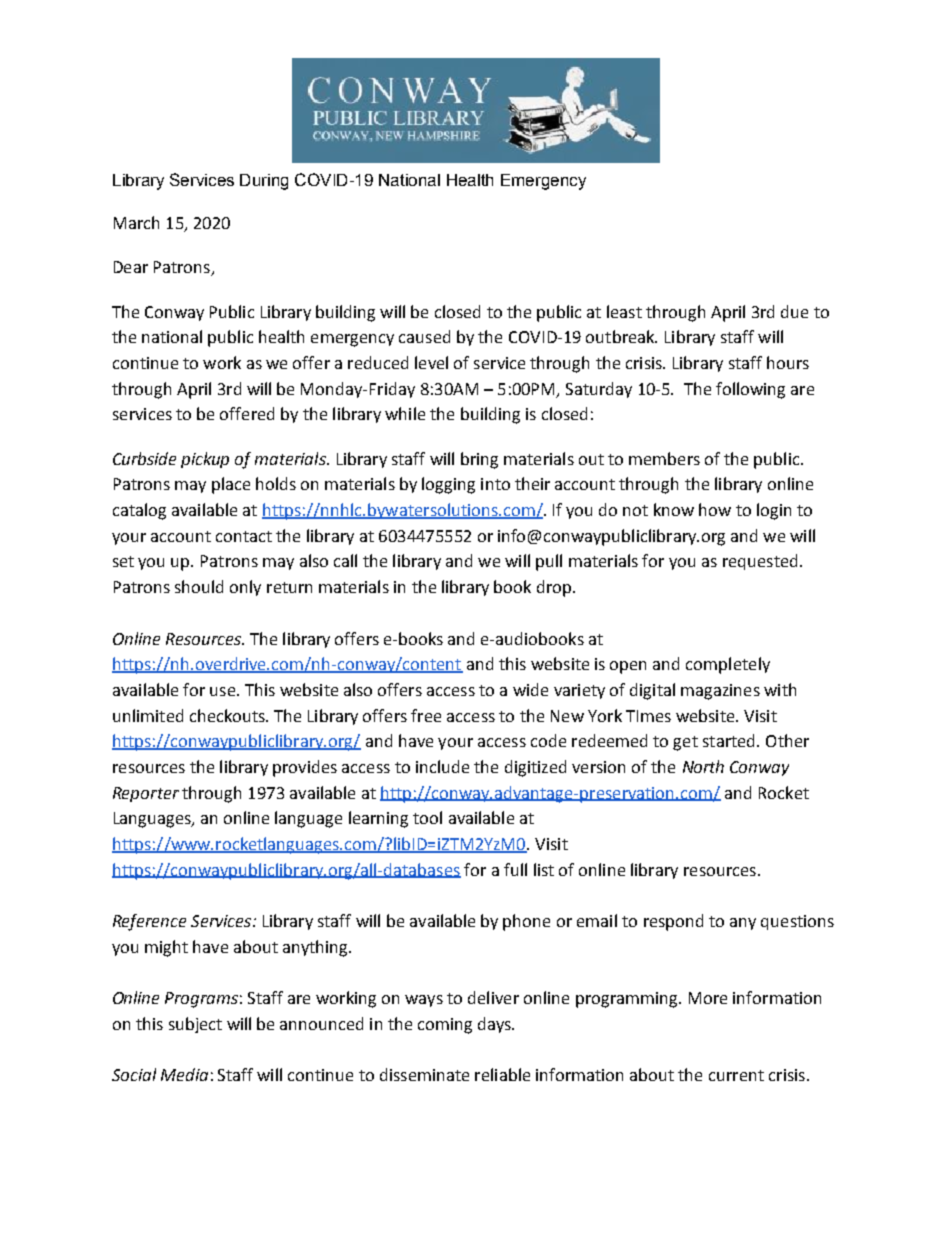 Image resolution: width=952 pixels, height=1233 pixels. What do you see at coordinates (736, 1075) in the screenshot?
I see `current` at bounding box center [736, 1075].
